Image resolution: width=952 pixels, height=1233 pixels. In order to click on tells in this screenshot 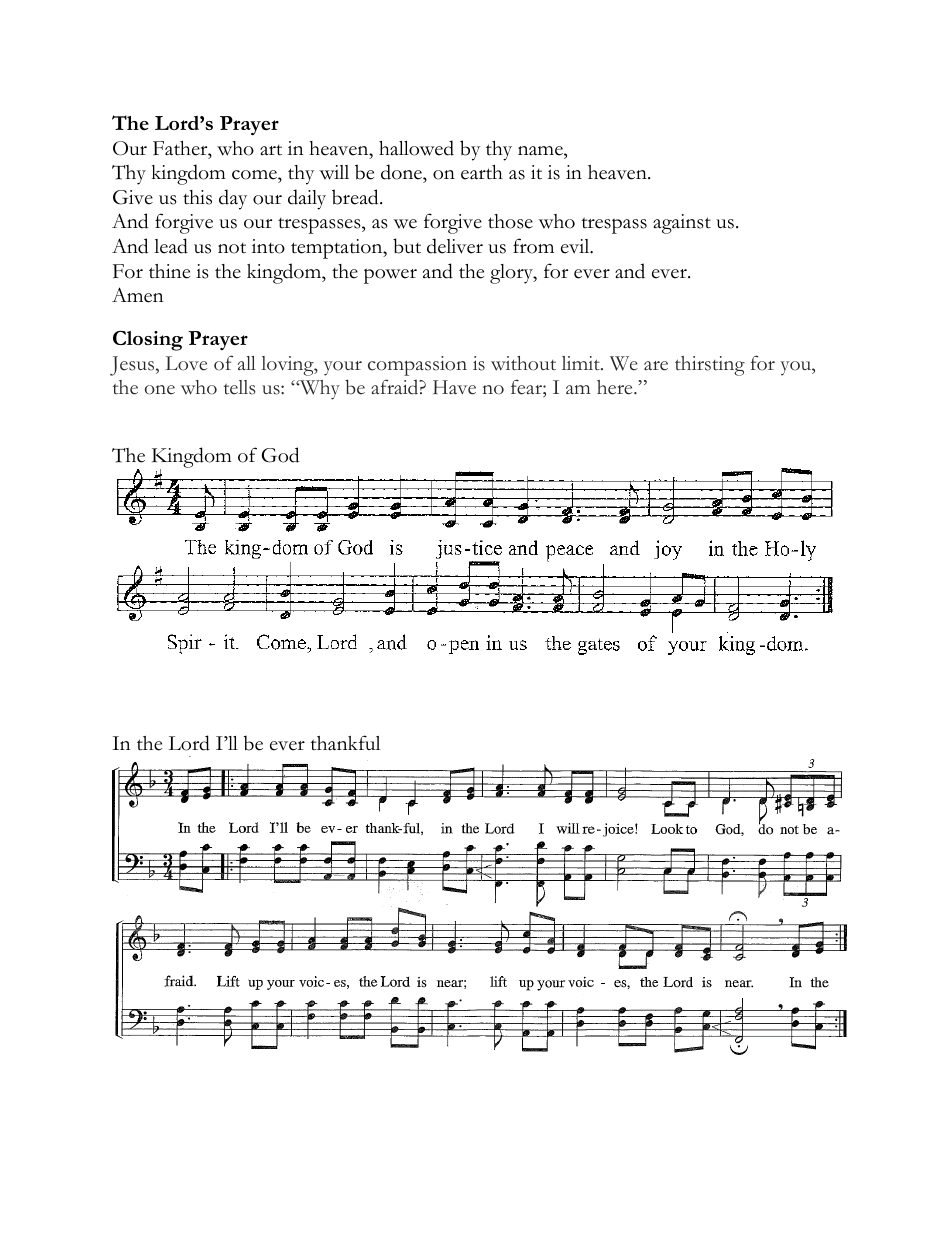, I will do `click(240, 387)`.
